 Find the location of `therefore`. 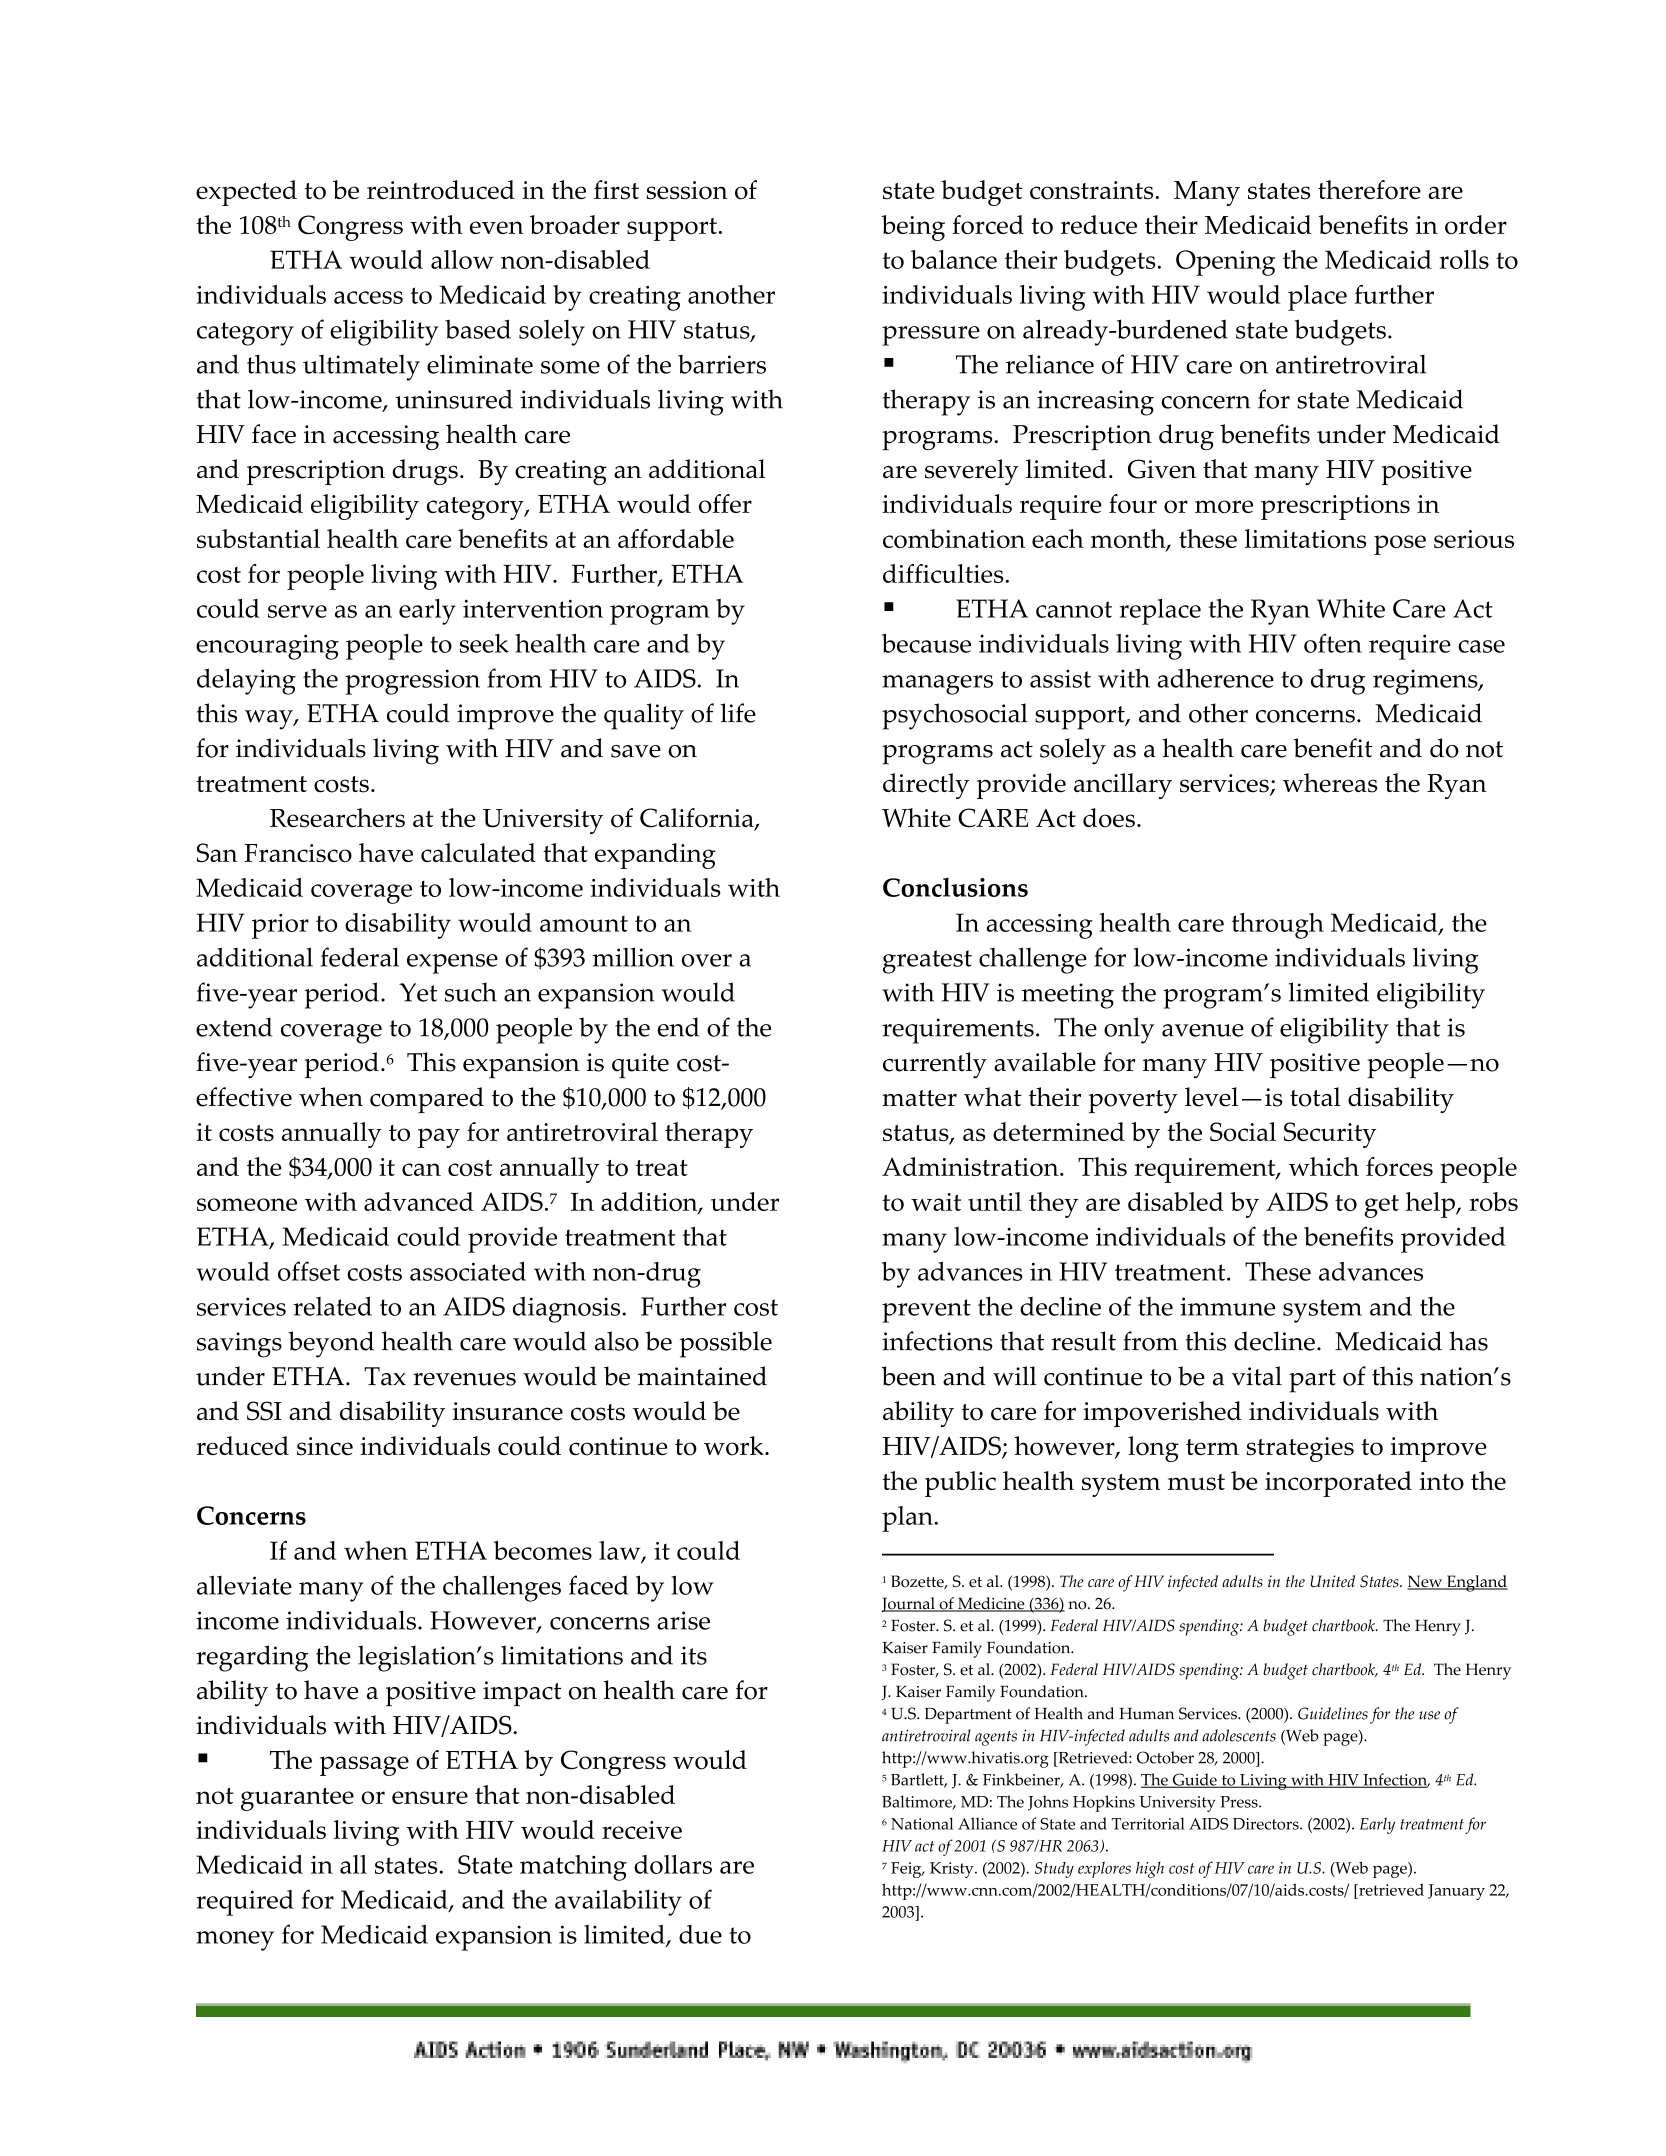

therefore is located at coordinates (1369, 190).
